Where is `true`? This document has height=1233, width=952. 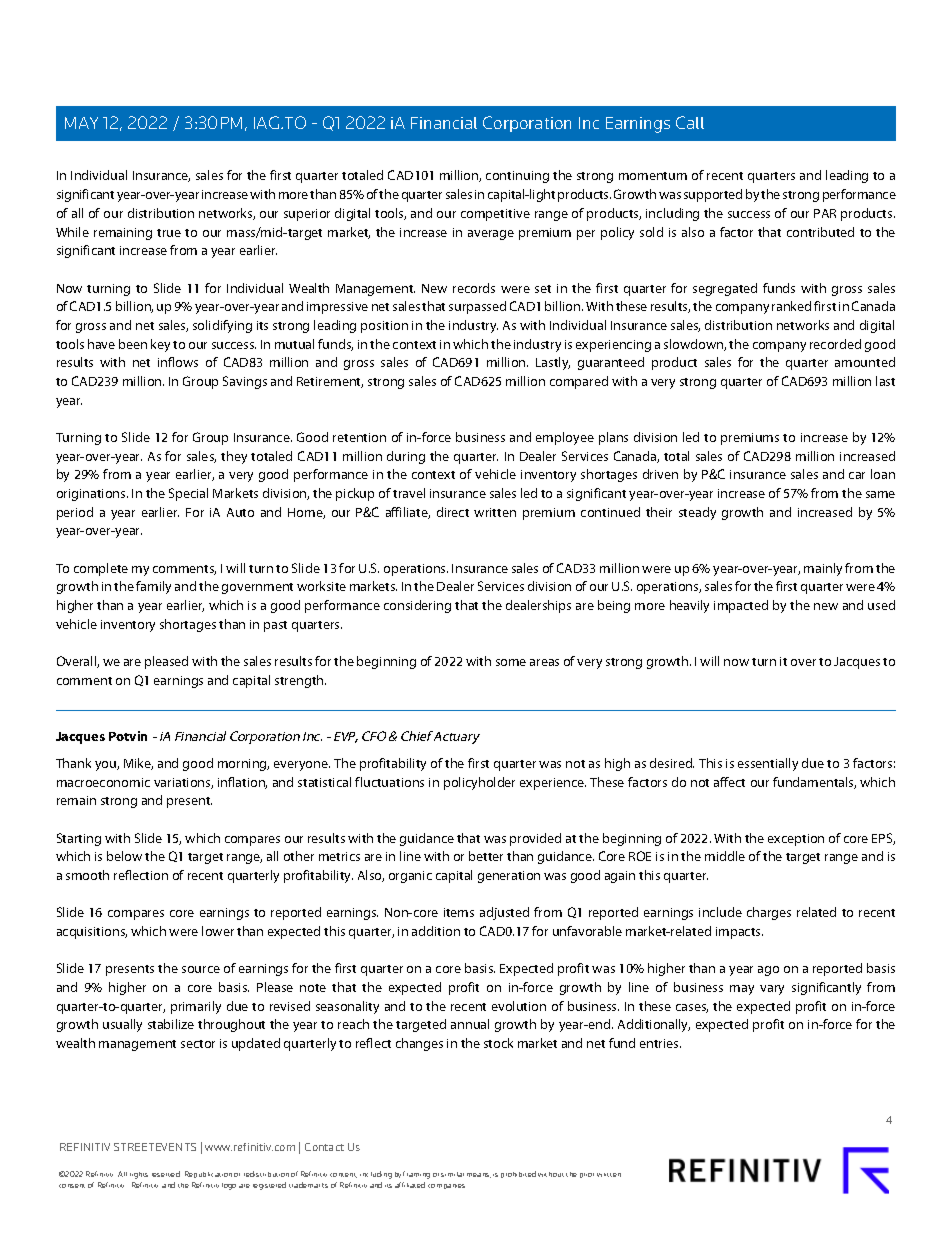 true is located at coordinates (169, 233).
